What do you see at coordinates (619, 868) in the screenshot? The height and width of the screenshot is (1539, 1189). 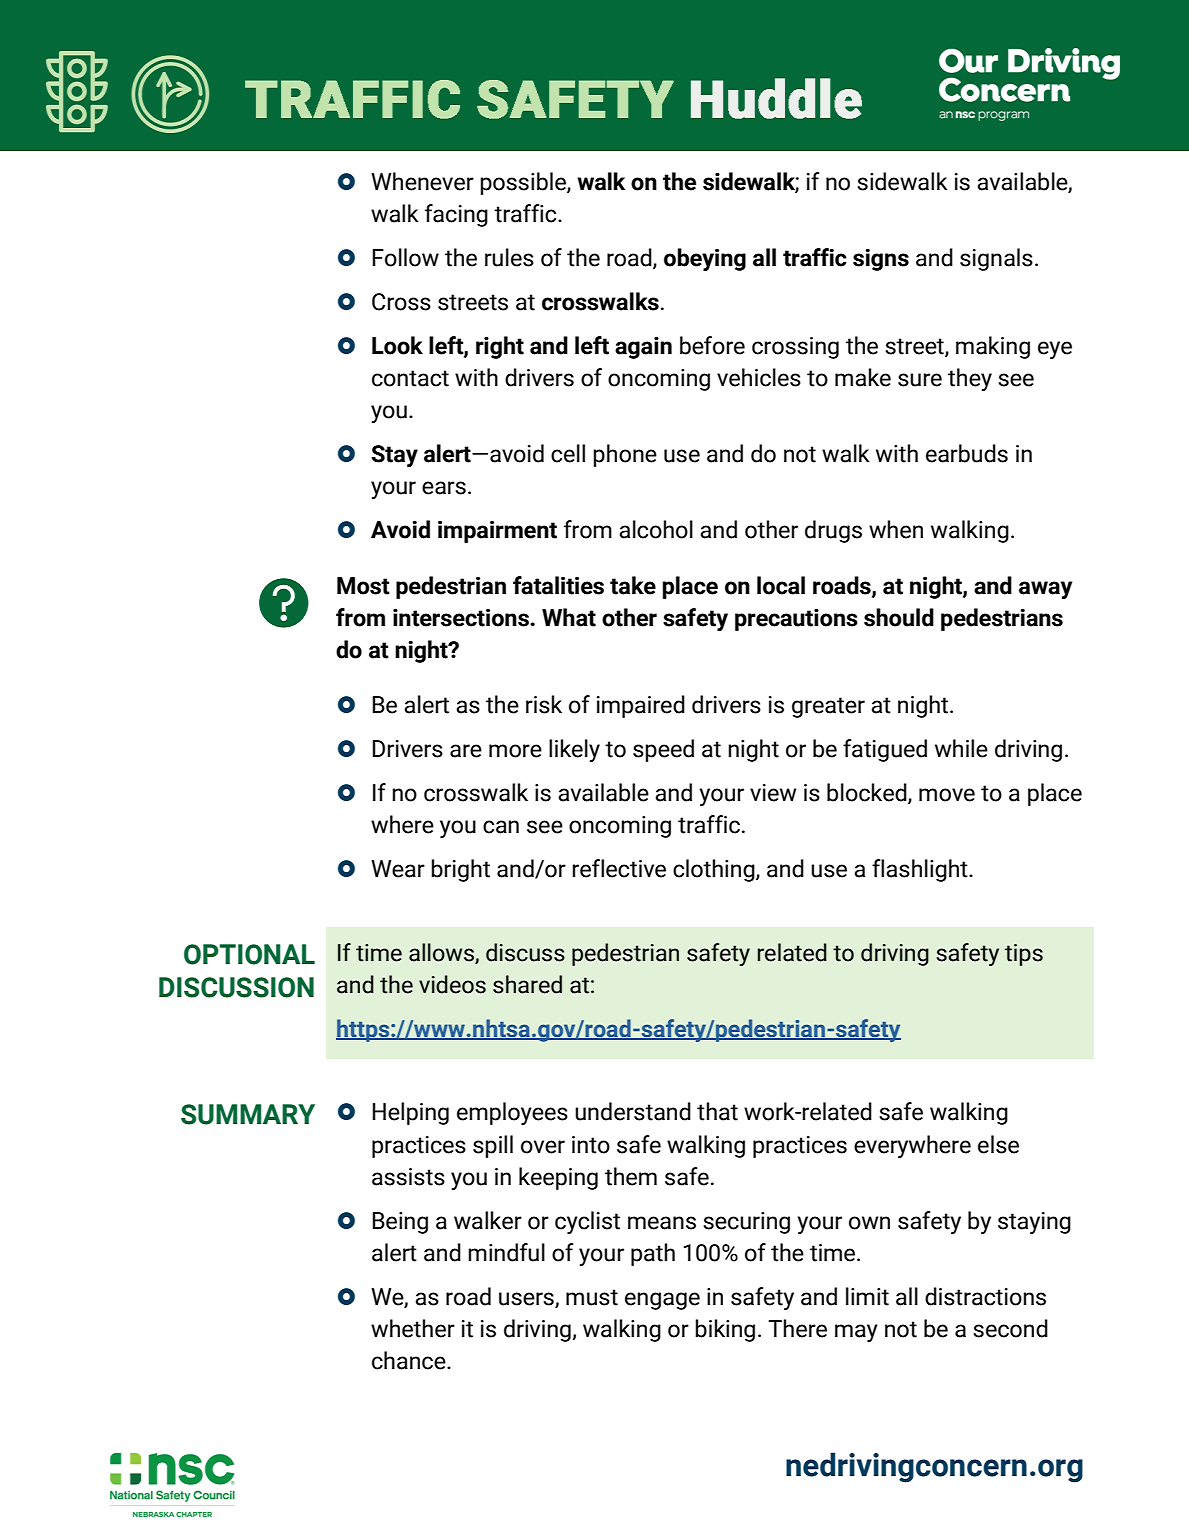 I see `reflective` at bounding box center [619, 868].
